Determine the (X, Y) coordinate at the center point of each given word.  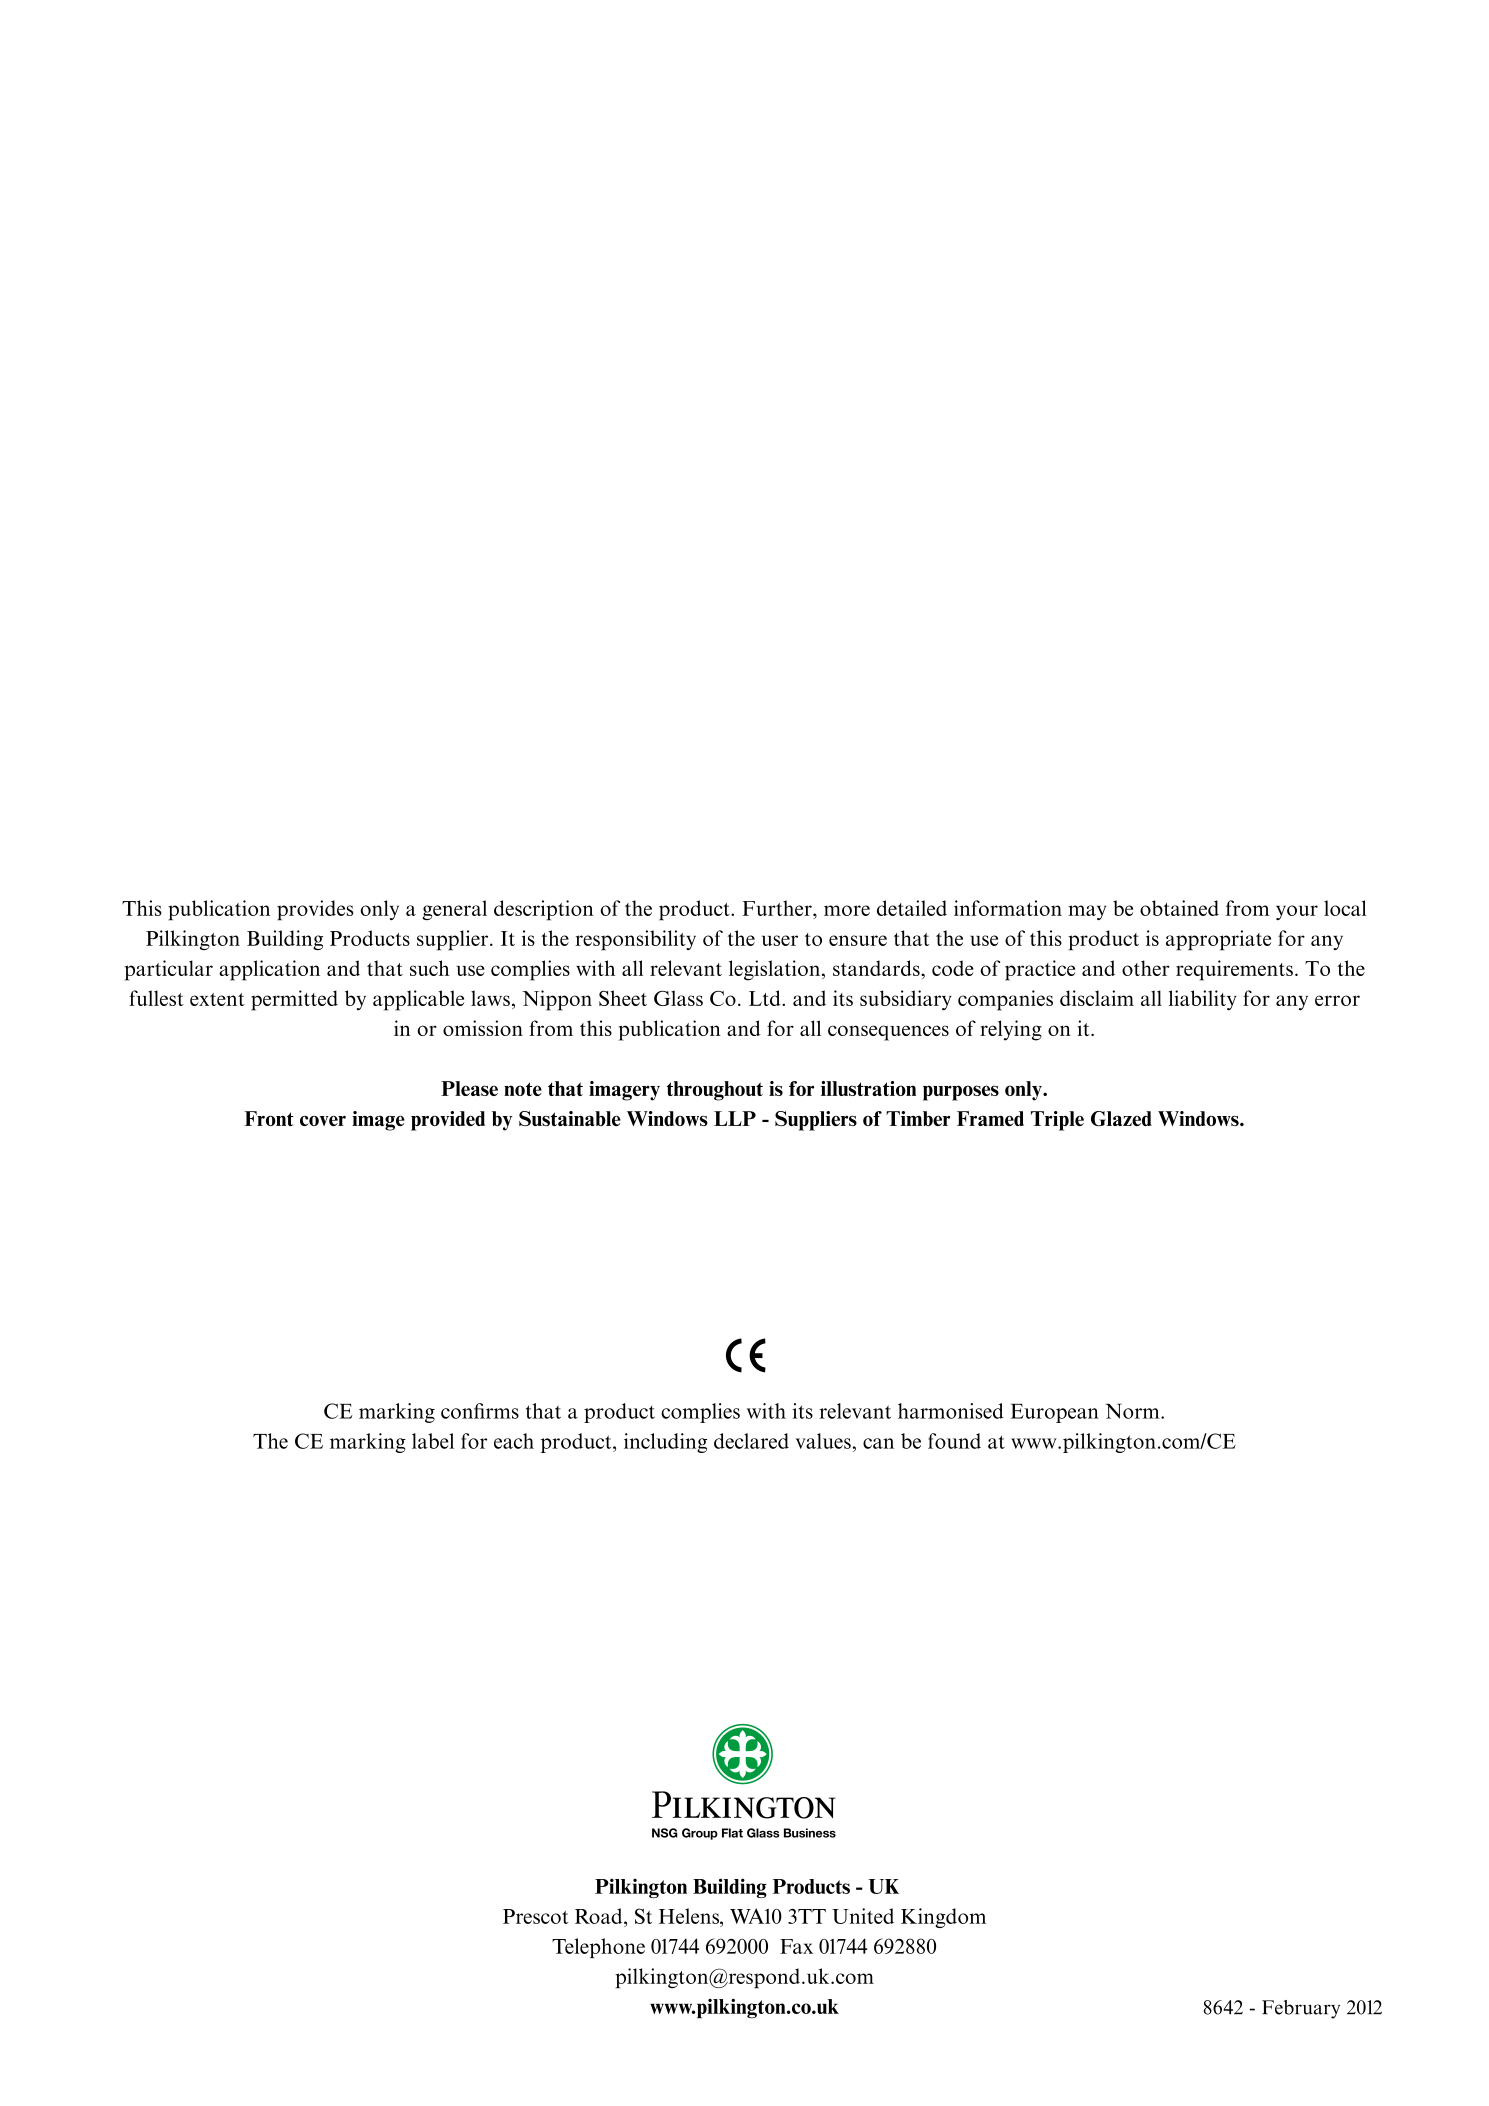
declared (751, 1441)
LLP (735, 1118)
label (433, 1441)
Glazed (1121, 1118)
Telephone (598, 1948)
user (780, 940)
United (863, 1916)
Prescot (535, 1916)
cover (323, 1120)
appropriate (1218, 940)
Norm (1133, 1411)
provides (315, 910)
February (1301, 2009)
